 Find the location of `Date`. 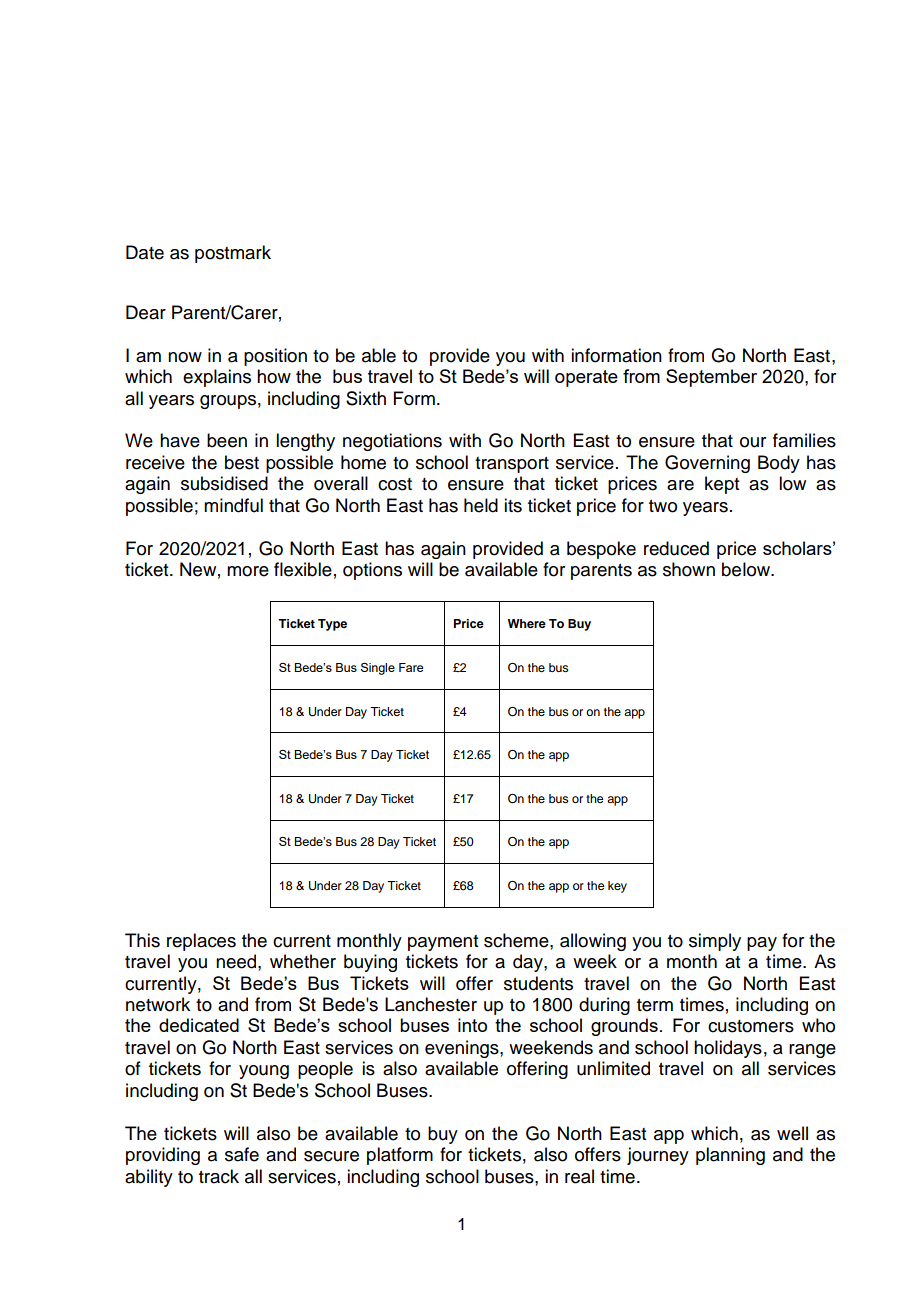

Date is located at coordinates (145, 252).
